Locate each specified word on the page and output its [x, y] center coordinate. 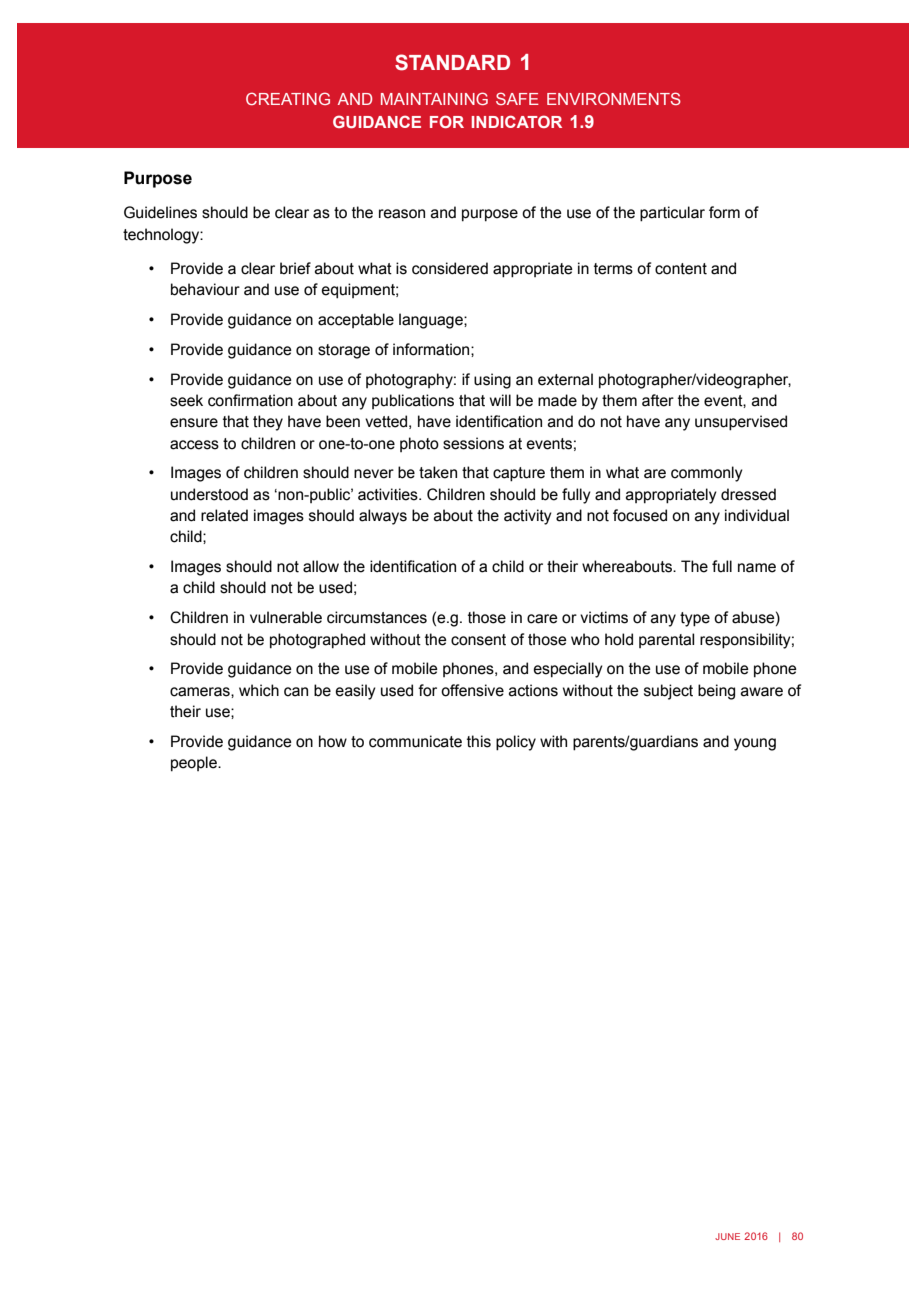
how [333, 741]
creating [288, 98]
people [195, 764]
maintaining [434, 98]
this [479, 741]
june [727, 1236]
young [755, 744]
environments [614, 98]
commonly [707, 474]
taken [438, 472]
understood [209, 494]
